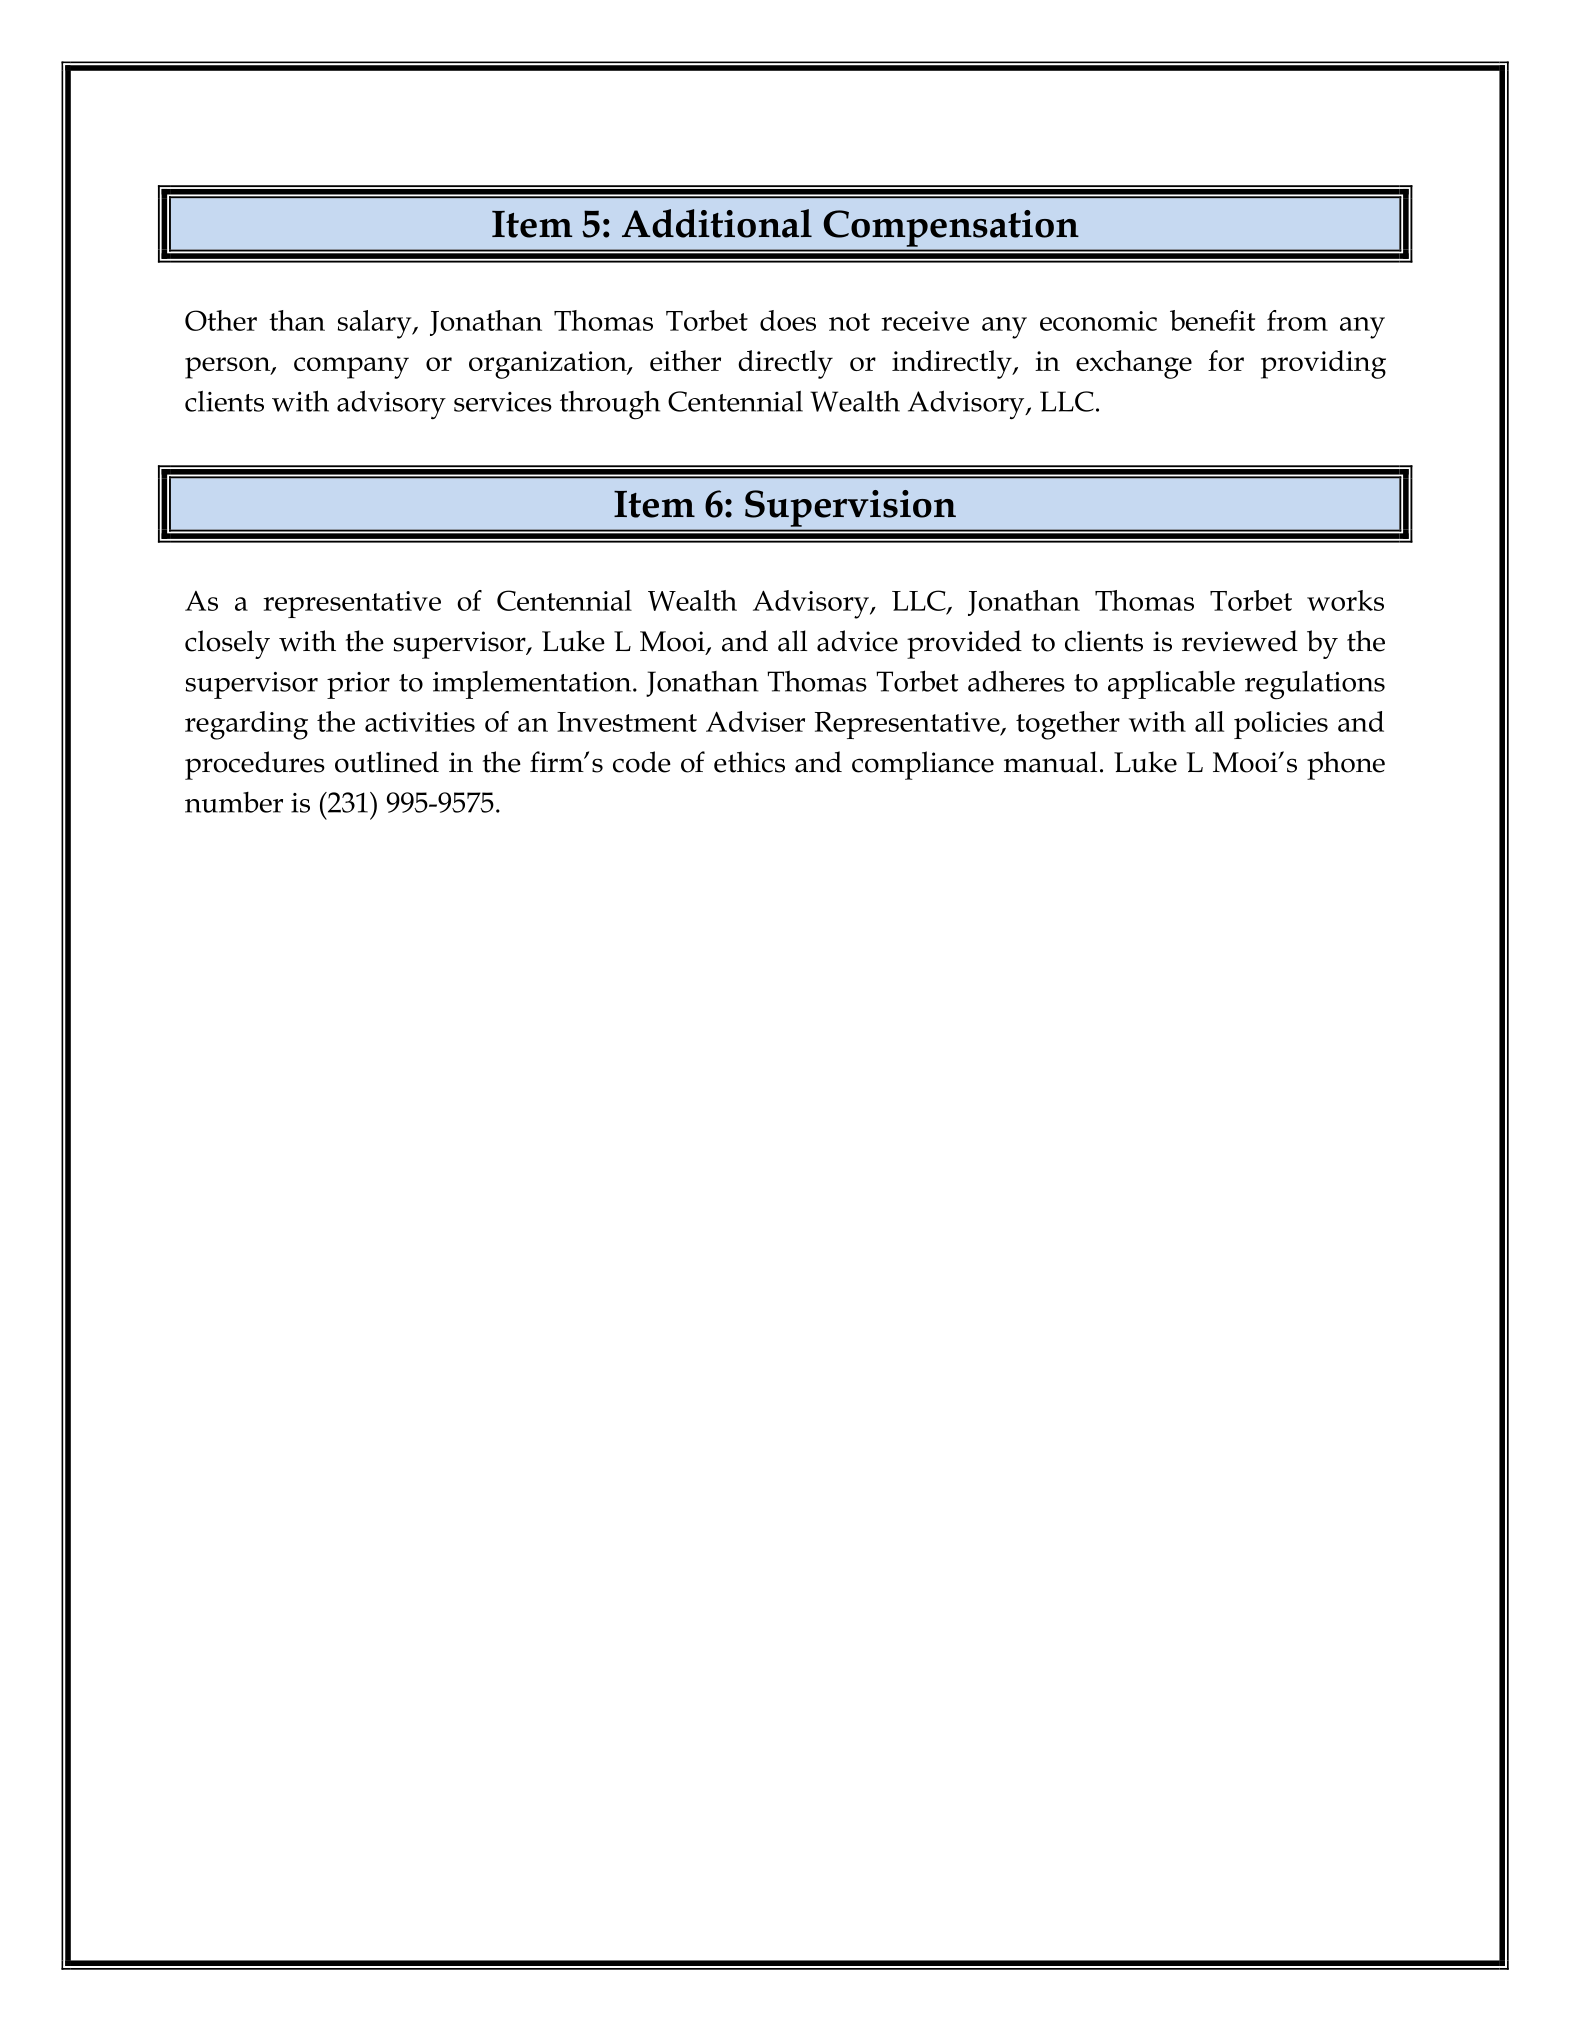 This page has width=1570, height=2031. What do you see at coordinates (717, 223) in the page?
I see `Additional` at bounding box center [717, 223].
